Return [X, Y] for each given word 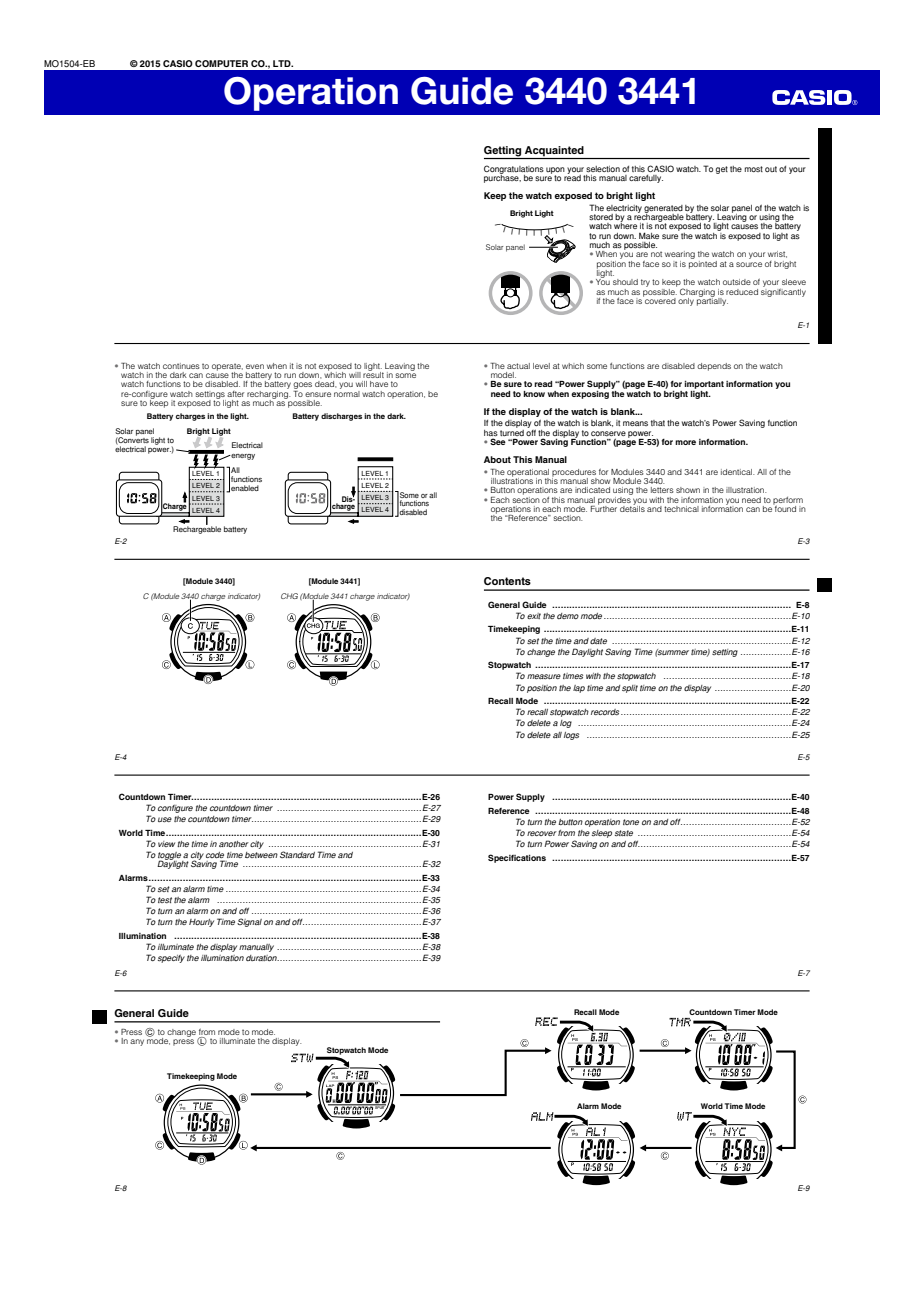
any [137, 1042]
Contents [507, 581]
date [598, 641]
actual [518, 366]
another [234, 844]
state [624, 833]
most [754, 169]
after [235, 394]
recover [542, 833]
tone [631, 822]
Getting [502, 151]
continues [181, 366]
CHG [289, 596]
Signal [249, 922]
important [704, 385]
